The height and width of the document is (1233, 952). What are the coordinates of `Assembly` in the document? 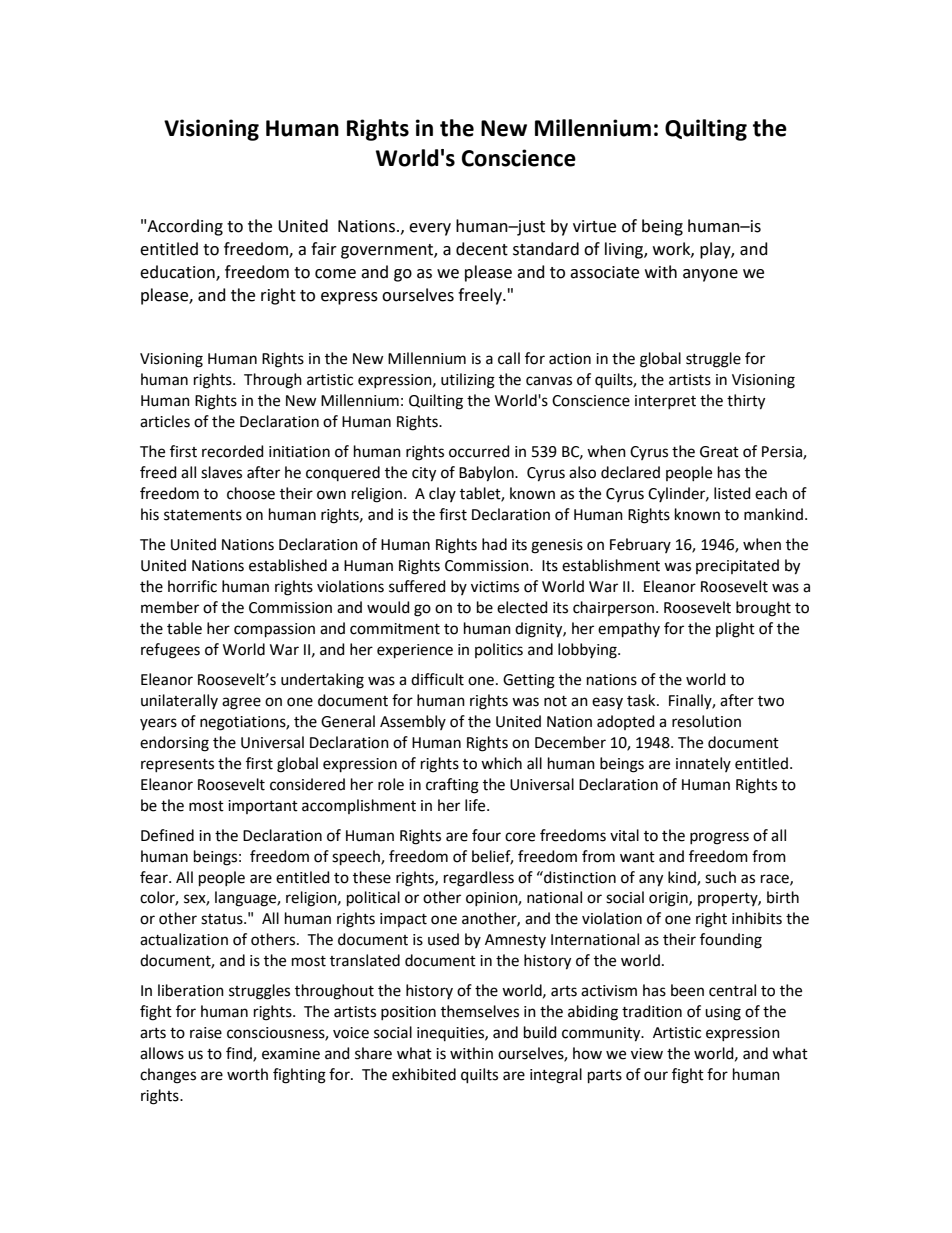 It's located at (413, 722).
